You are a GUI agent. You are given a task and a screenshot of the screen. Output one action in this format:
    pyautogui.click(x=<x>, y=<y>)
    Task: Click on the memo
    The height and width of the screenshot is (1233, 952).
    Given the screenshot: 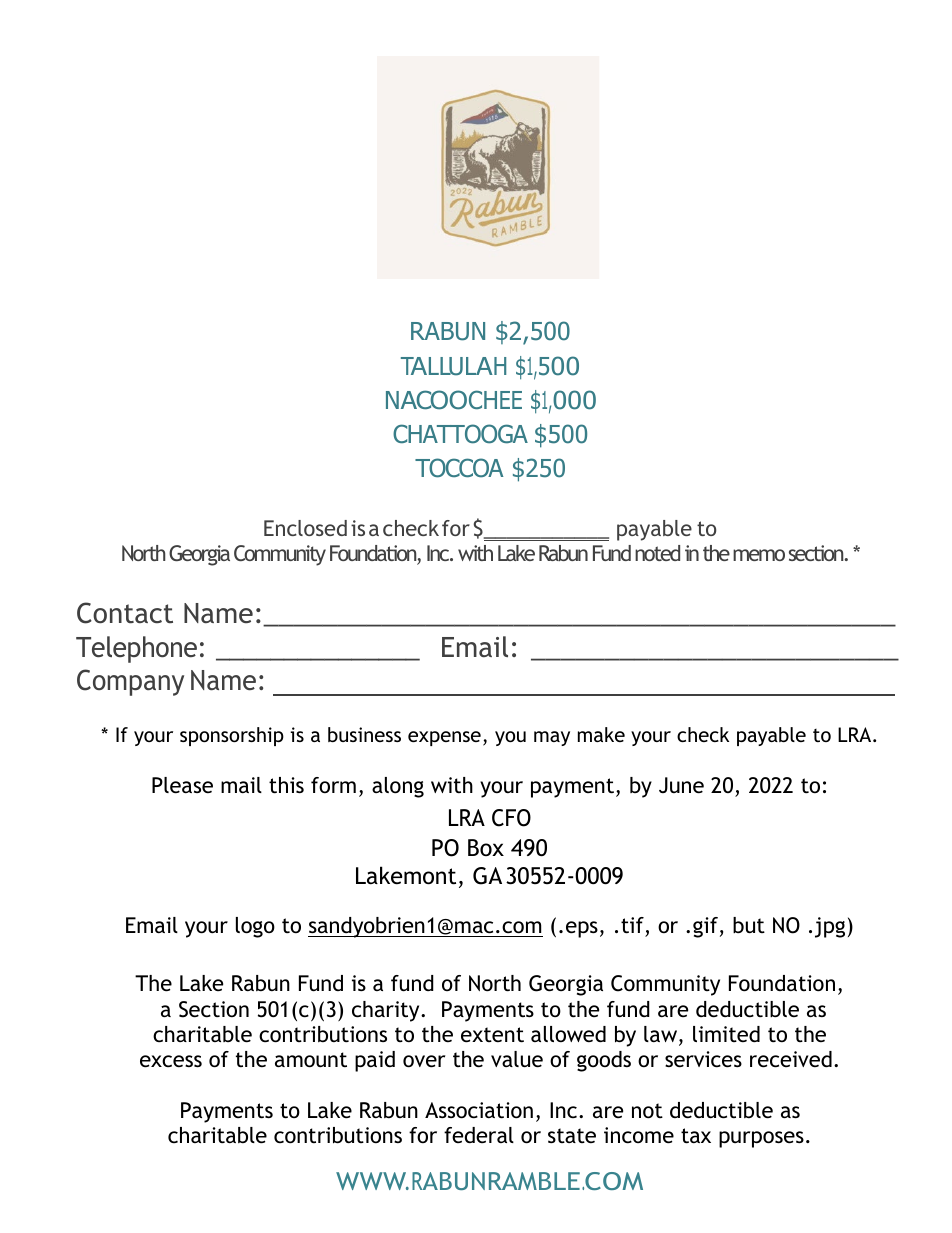 What is the action you would take?
    pyautogui.click(x=759, y=555)
